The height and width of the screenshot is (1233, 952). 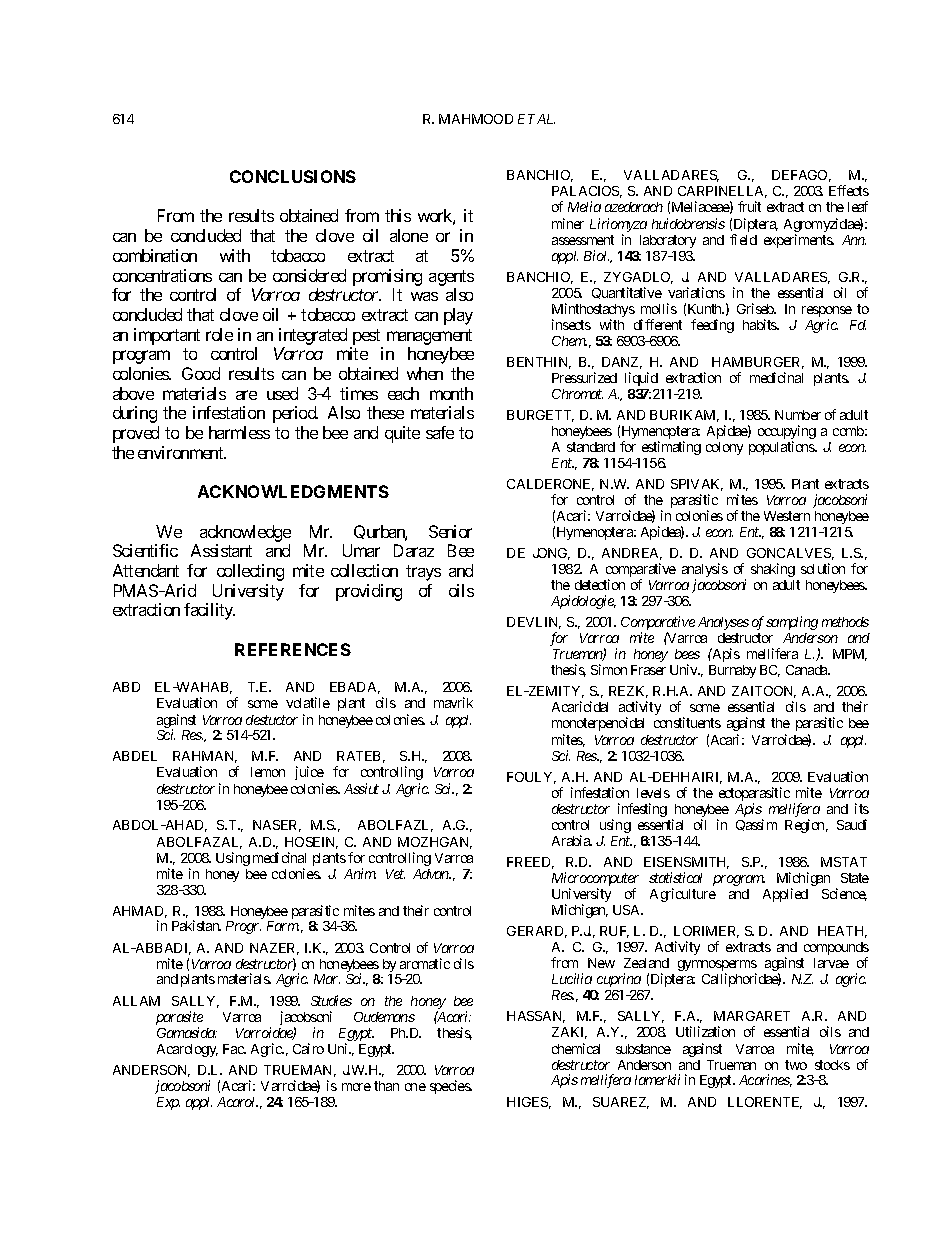 What do you see at coordinates (179, 1019) in the screenshot?
I see `parasite` at bounding box center [179, 1019].
